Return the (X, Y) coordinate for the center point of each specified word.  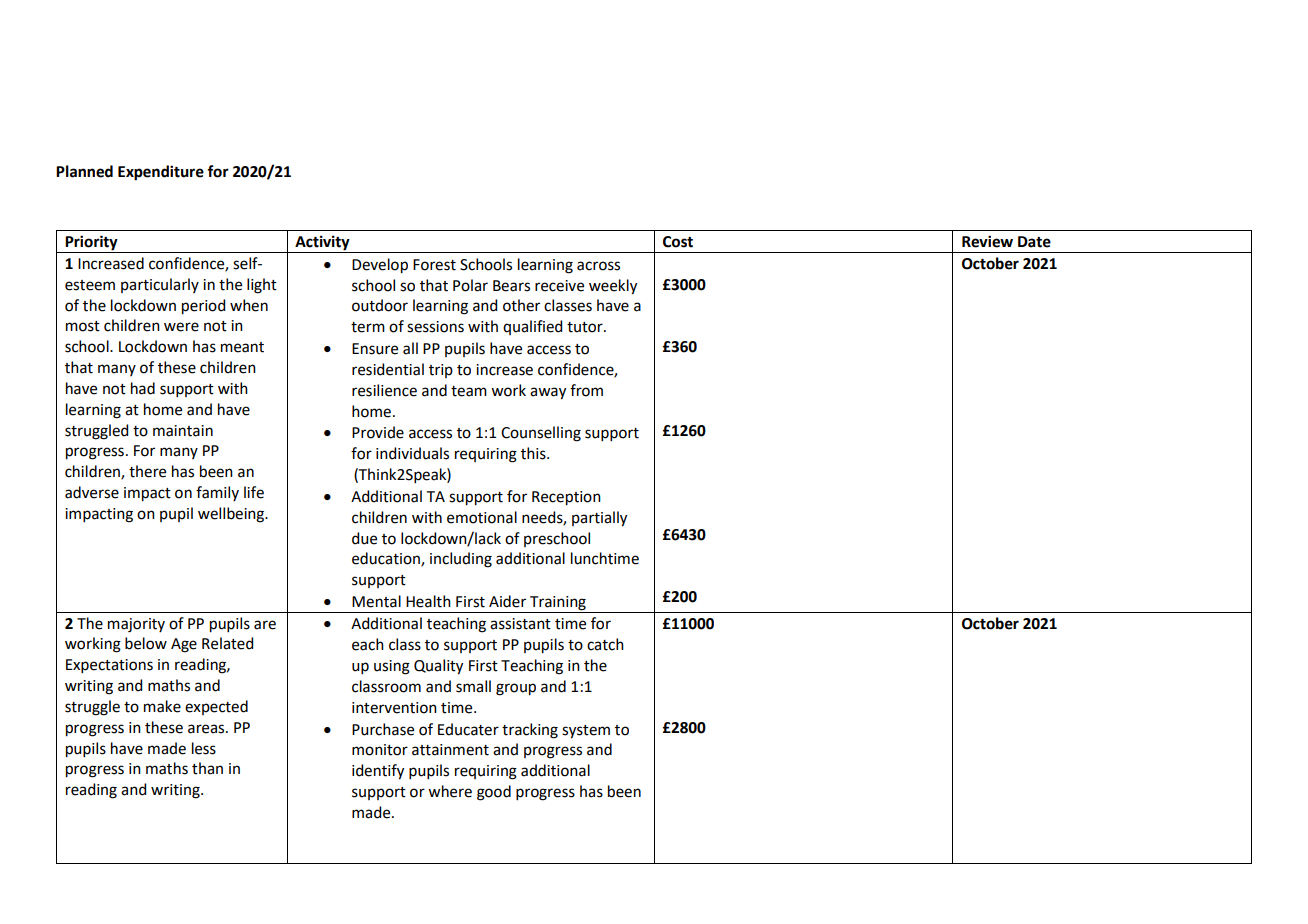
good (494, 793)
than (207, 768)
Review (987, 241)
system (586, 732)
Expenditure (161, 173)
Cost (678, 242)
